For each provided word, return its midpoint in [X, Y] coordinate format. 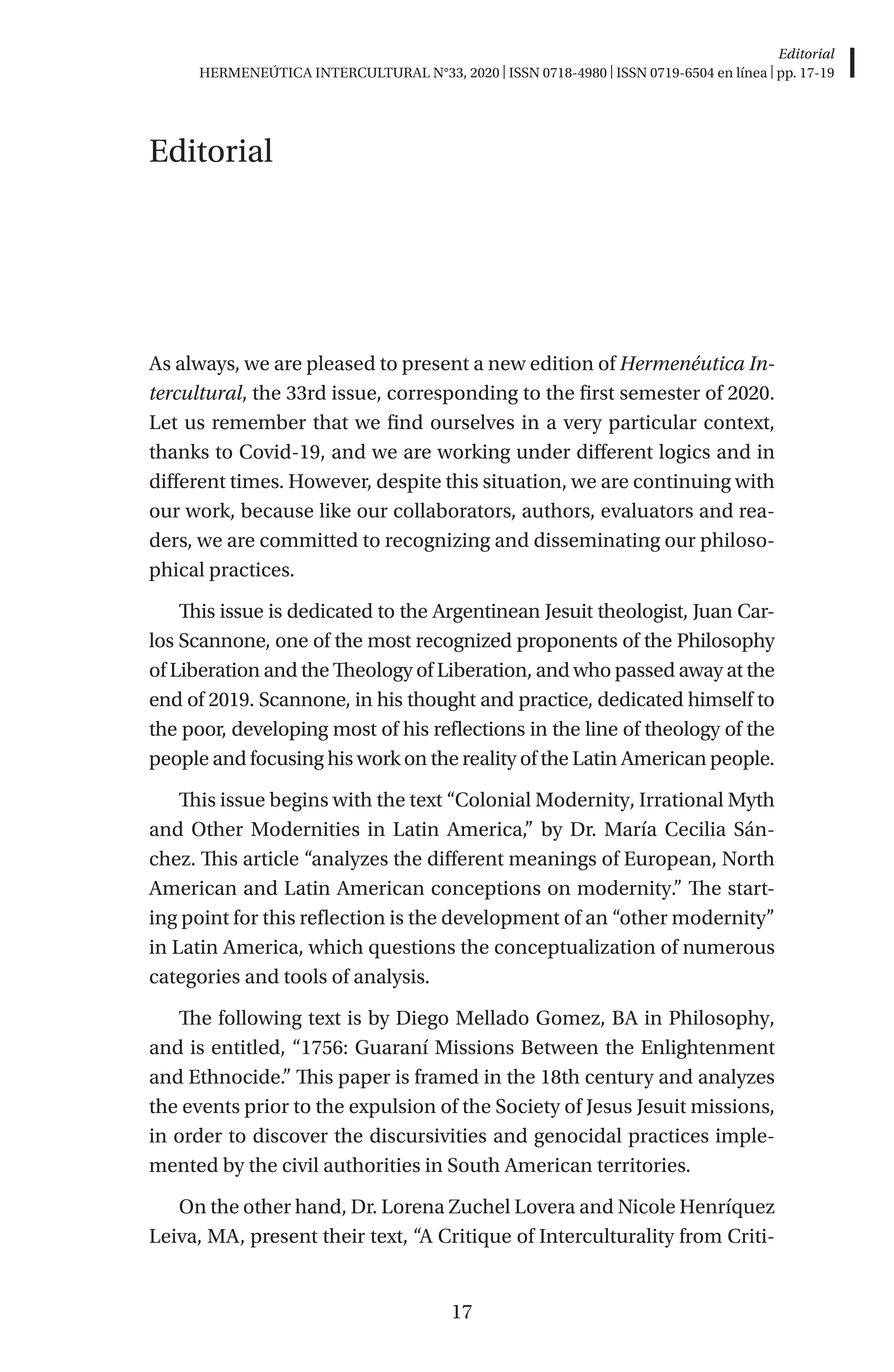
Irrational [681, 799]
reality [490, 760]
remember [259, 422]
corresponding [452, 395]
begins [299, 801]
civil [301, 1165]
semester [660, 393]
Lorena [413, 1206]
